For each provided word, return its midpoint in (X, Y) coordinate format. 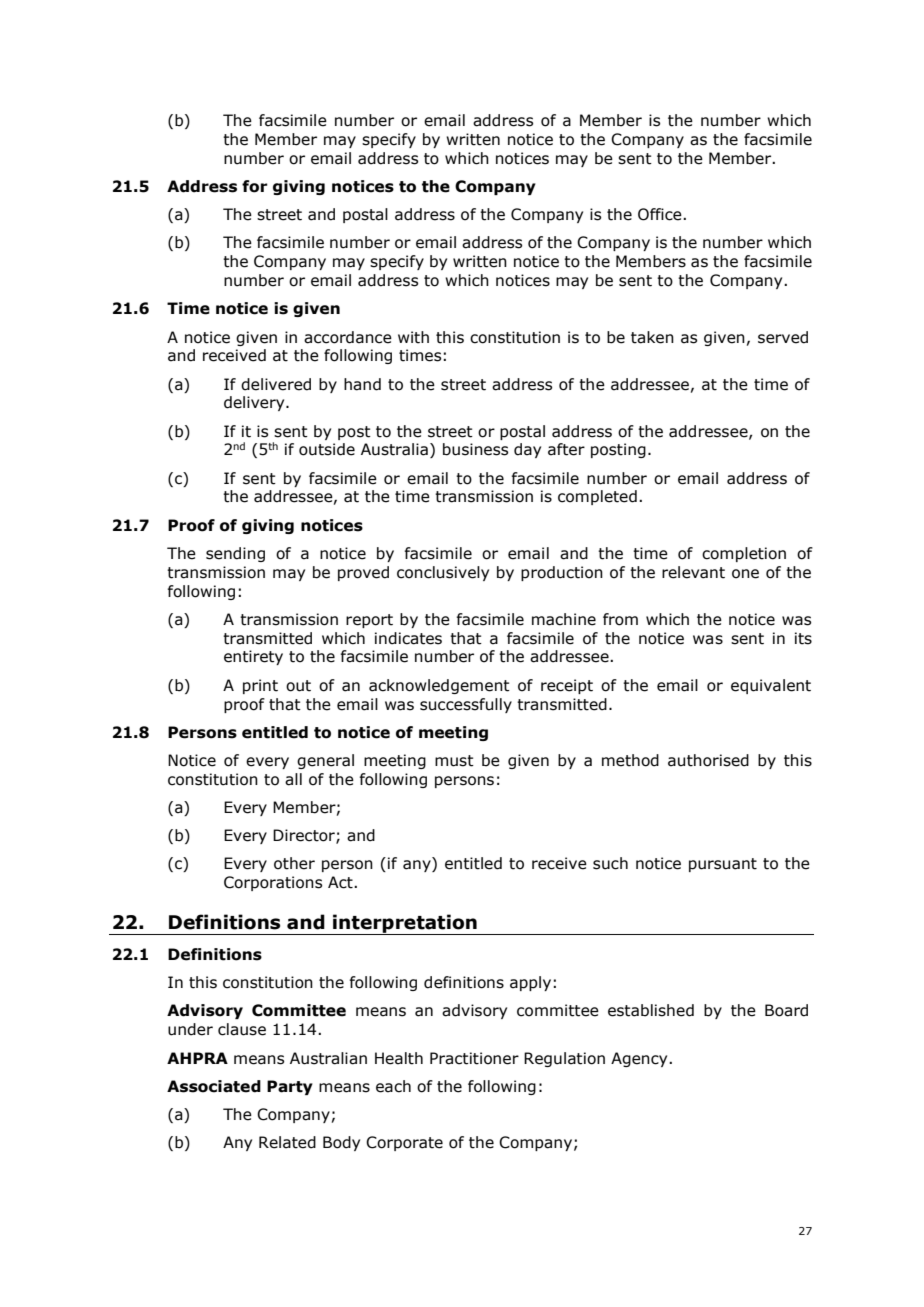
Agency (640, 1059)
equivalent (771, 686)
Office (661, 214)
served (783, 337)
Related (287, 1142)
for (255, 186)
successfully (466, 705)
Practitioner (474, 1058)
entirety (253, 657)
